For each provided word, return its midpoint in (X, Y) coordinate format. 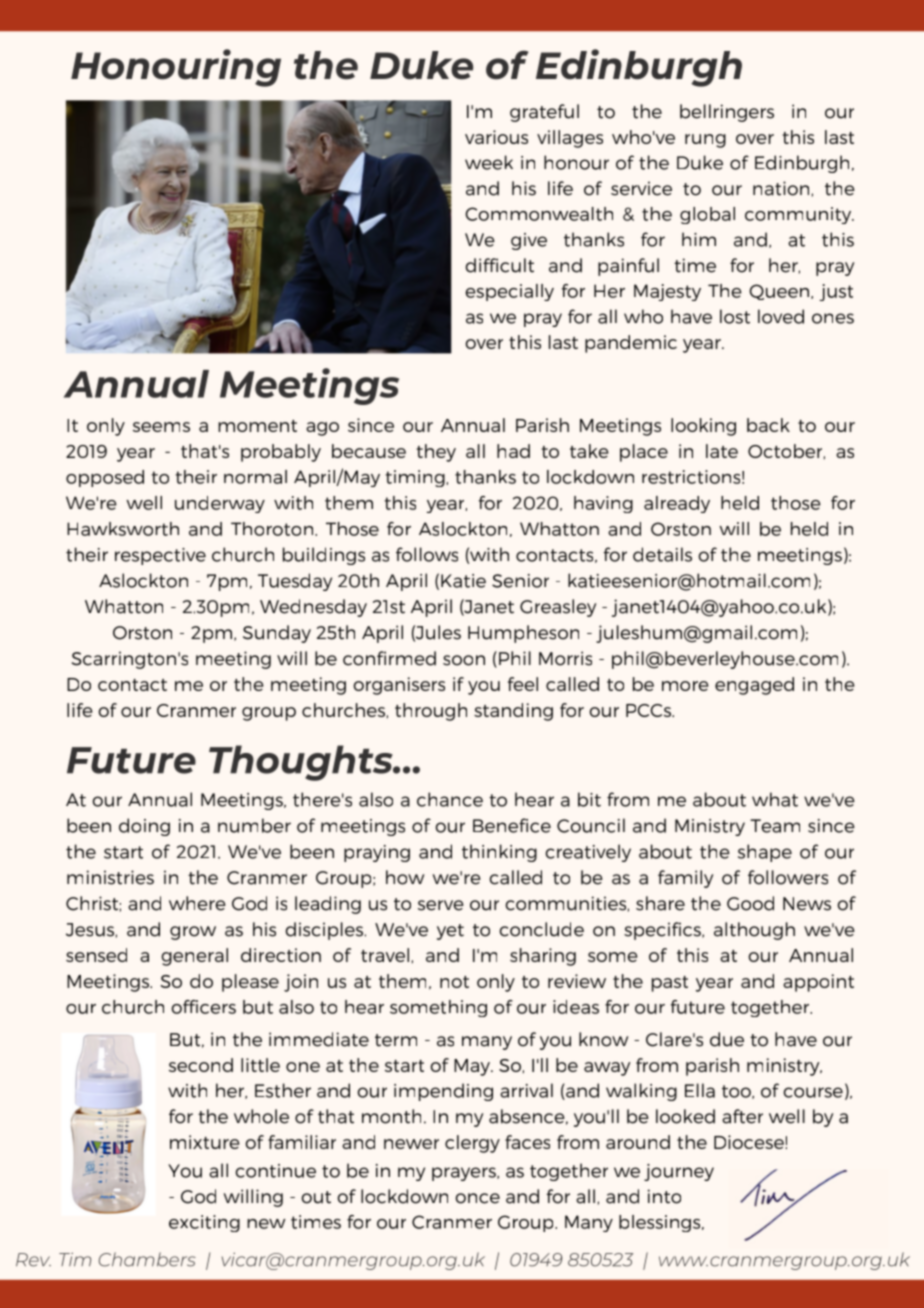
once (477, 1198)
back (768, 425)
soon (464, 660)
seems (161, 427)
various (496, 137)
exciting (204, 1223)
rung (705, 141)
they (436, 453)
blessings (661, 1223)
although (754, 931)
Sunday (277, 634)
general (195, 957)
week (489, 162)
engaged (754, 686)
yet (450, 932)
